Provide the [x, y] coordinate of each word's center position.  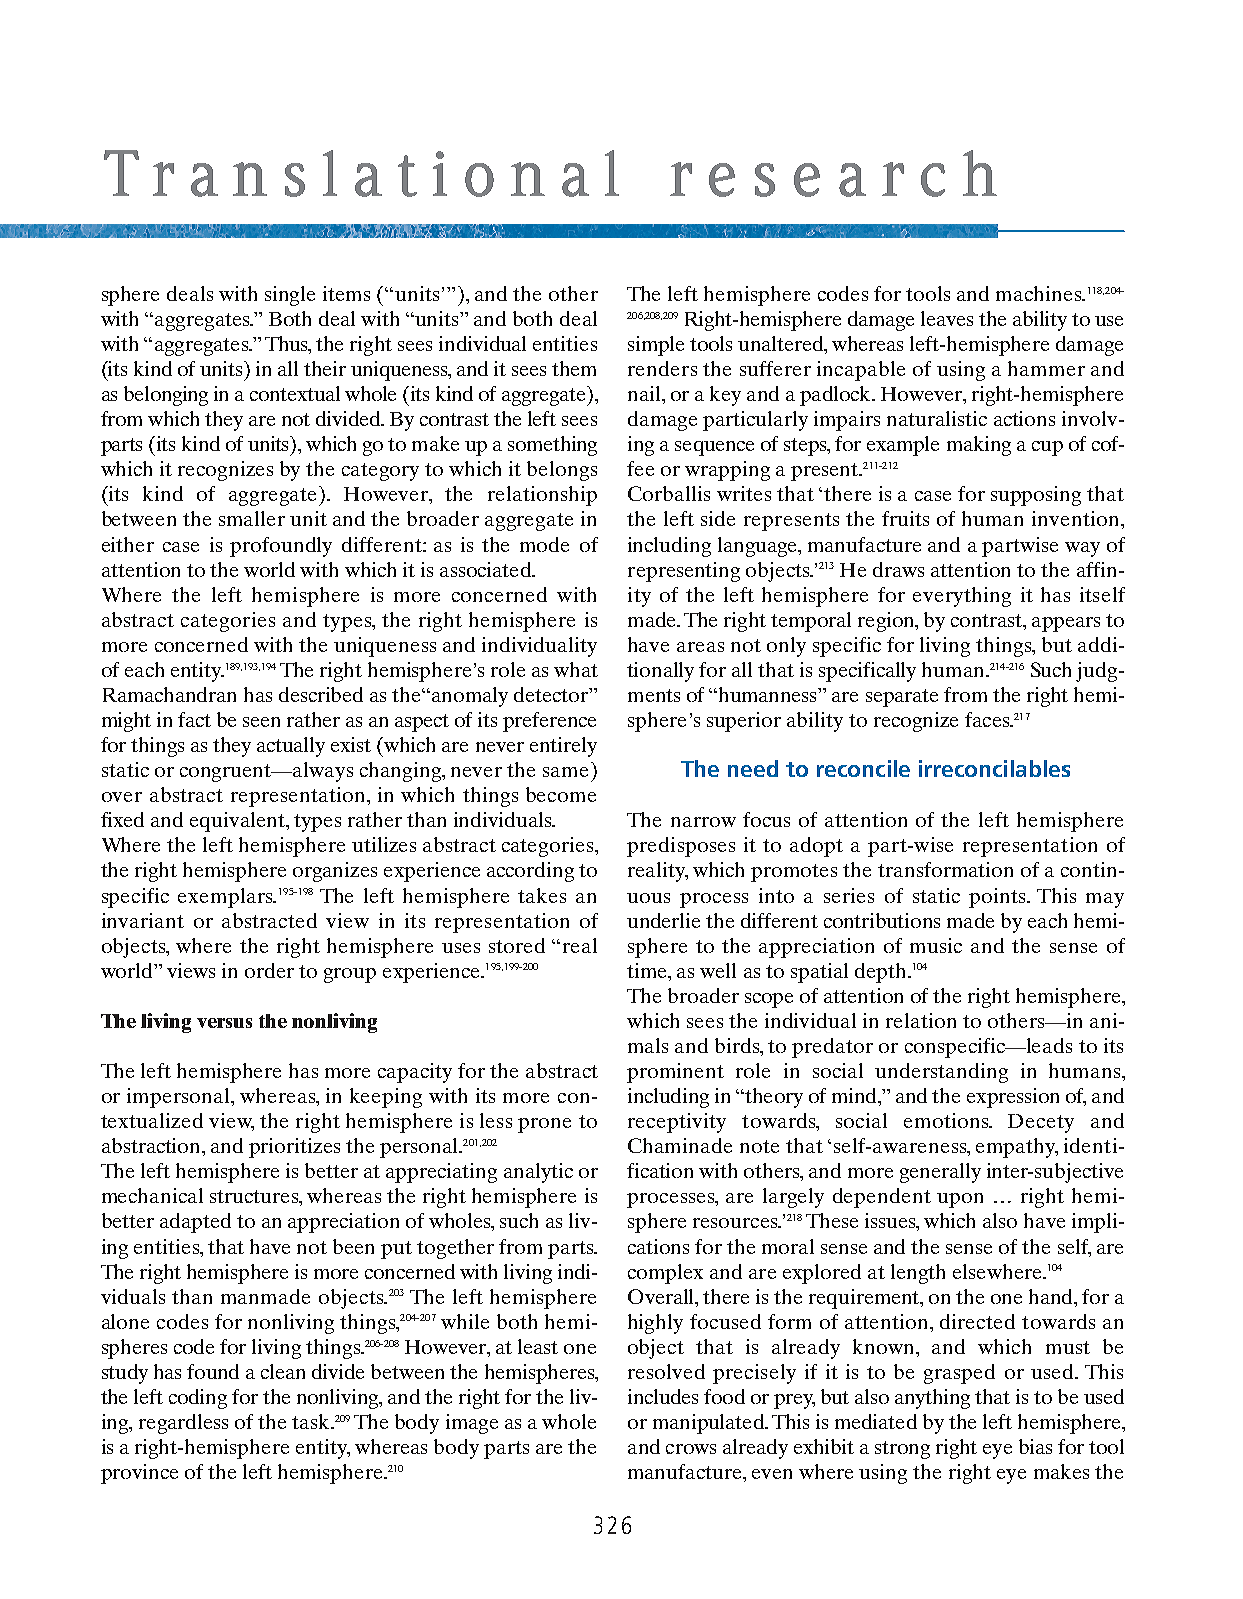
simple [656, 346]
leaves [947, 318]
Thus [287, 345]
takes [542, 895]
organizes [335, 872]
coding [198, 1399]
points [998, 898]
